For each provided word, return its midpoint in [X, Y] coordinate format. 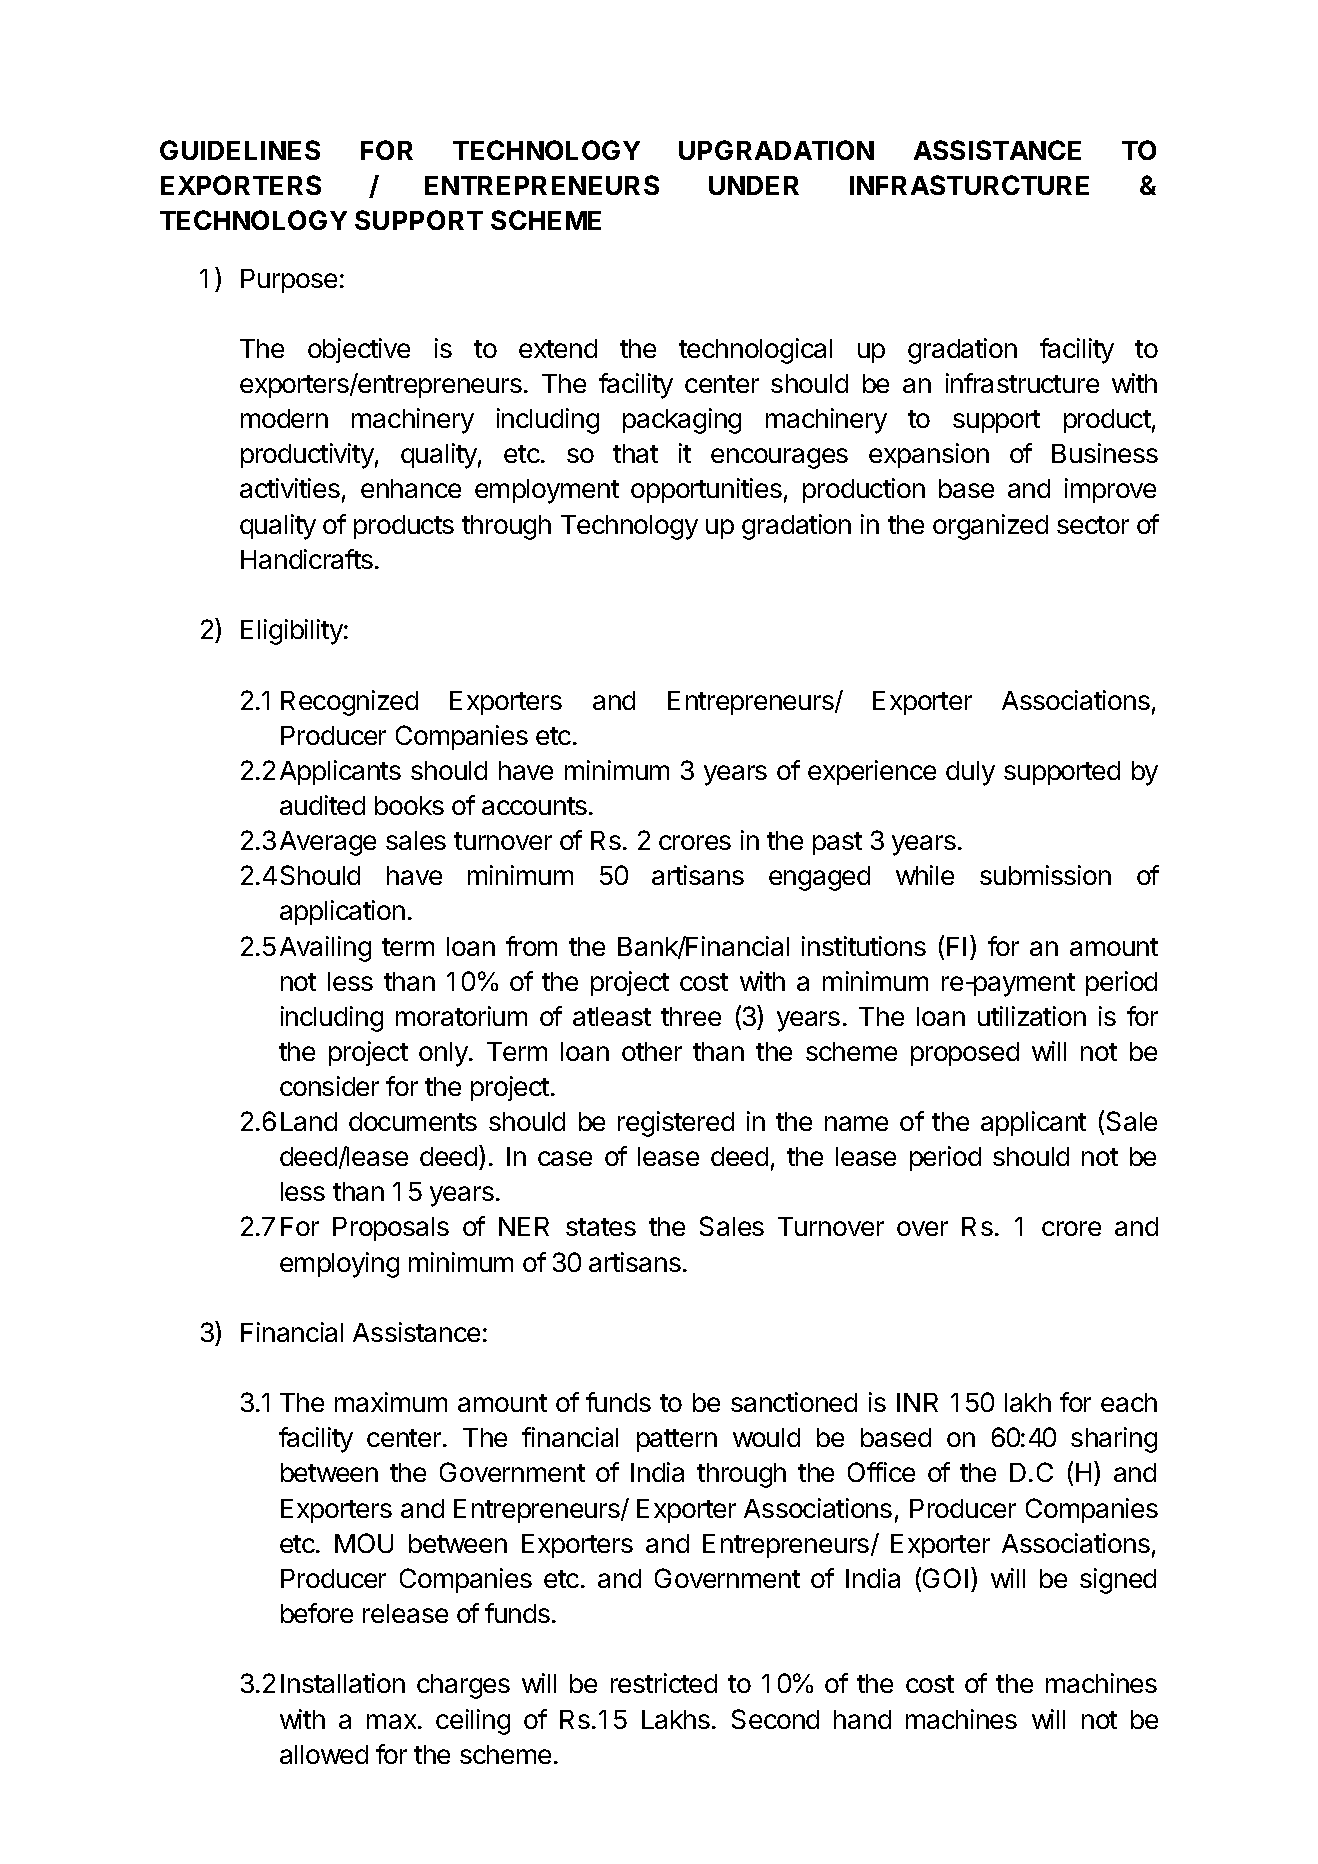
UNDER [754, 185]
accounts [534, 806]
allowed [324, 1754]
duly [970, 773]
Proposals [391, 1229]
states [601, 1227]
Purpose [289, 281]
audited [322, 805]
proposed [965, 1054]
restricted [664, 1683]
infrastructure [1022, 383]
